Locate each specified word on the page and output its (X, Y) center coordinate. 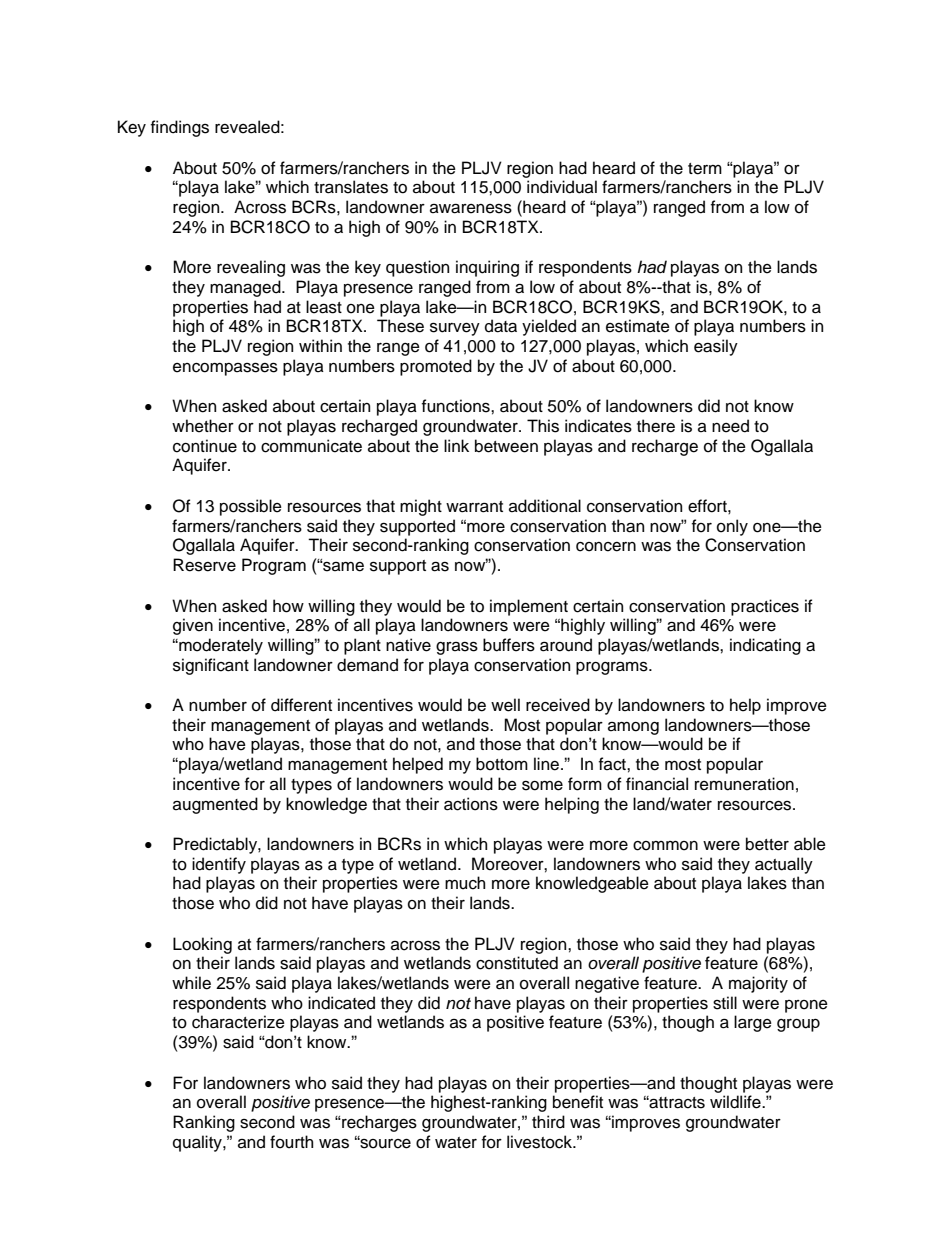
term (705, 169)
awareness (471, 208)
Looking (202, 945)
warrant (474, 507)
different (301, 705)
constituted (517, 963)
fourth (291, 1142)
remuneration (744, 784)
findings (180, 128)
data (501, 326)
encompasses (225, 369)
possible (251, 507)
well (505, 705)
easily (716, 347)
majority (758, 984)
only (732, 527)
